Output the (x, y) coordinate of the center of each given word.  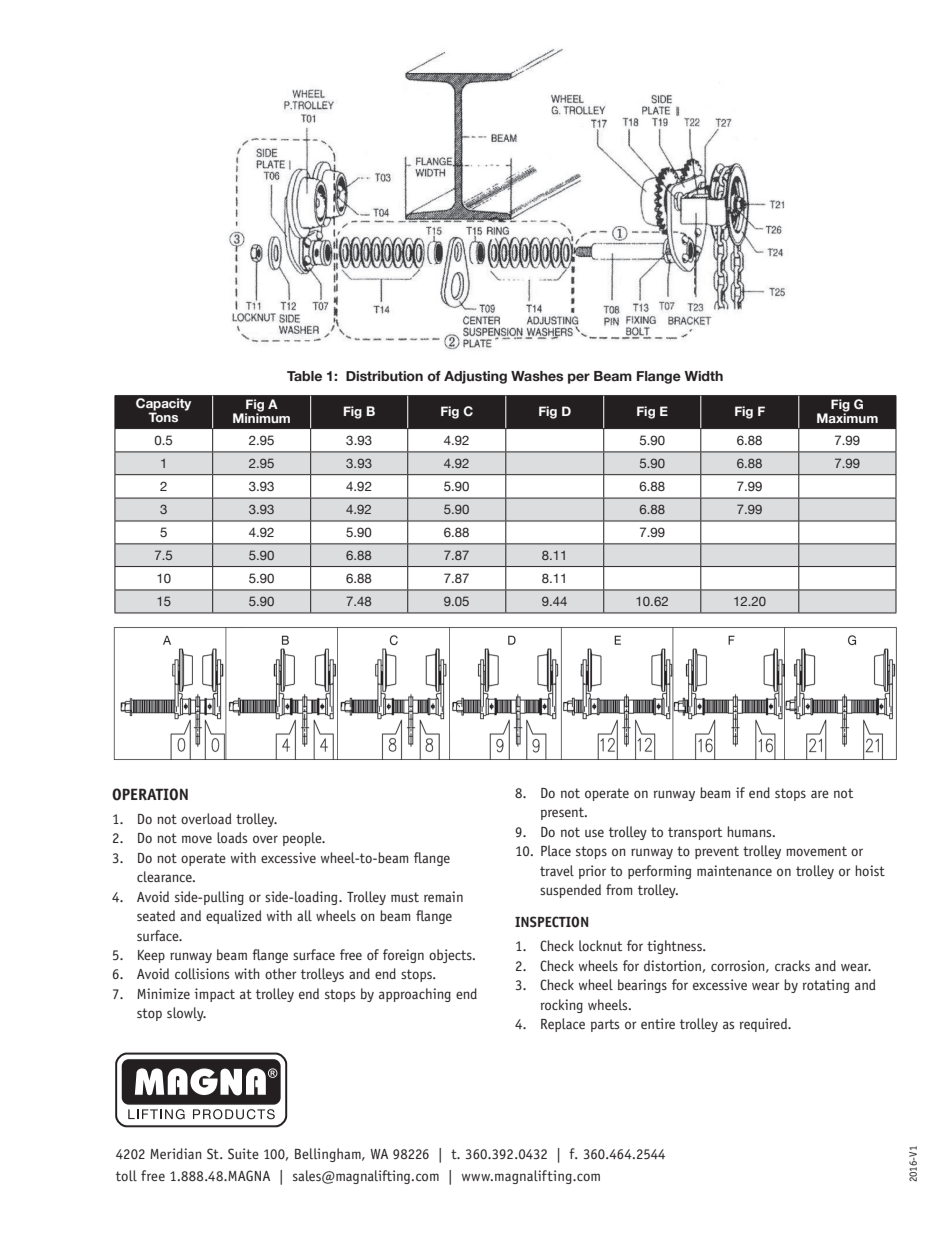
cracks (792, 965)
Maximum (847, 417)
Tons (163, 417)
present (563, 813)
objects (451, 956)
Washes (537, 376)
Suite (243, 1153)
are (820, 794)
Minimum (261, 417)
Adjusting (475, 377)
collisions (202, 973)
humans (750, 831)
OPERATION (150, 794)
